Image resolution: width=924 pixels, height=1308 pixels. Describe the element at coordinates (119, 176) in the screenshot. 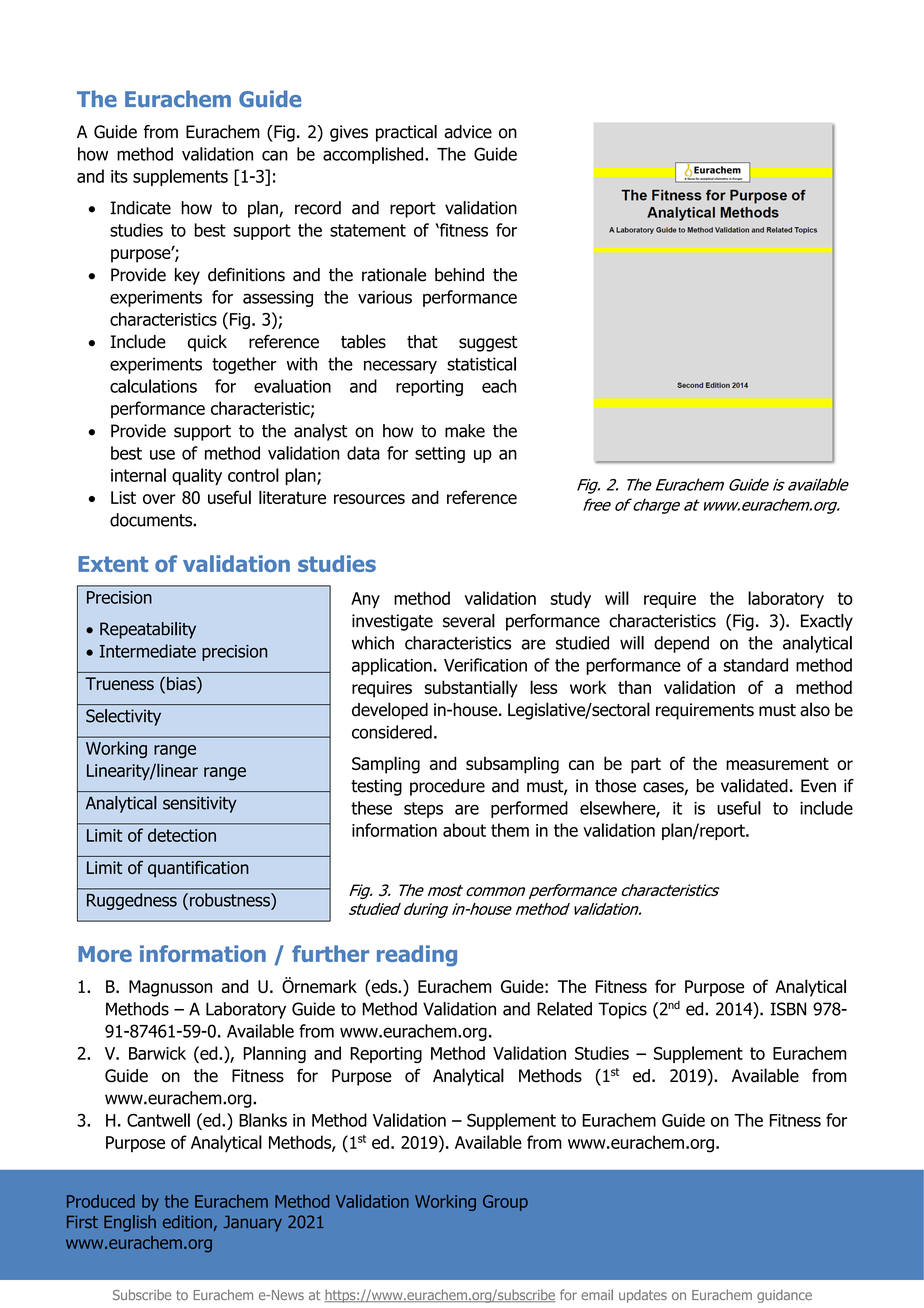

I see `its` at that location.
